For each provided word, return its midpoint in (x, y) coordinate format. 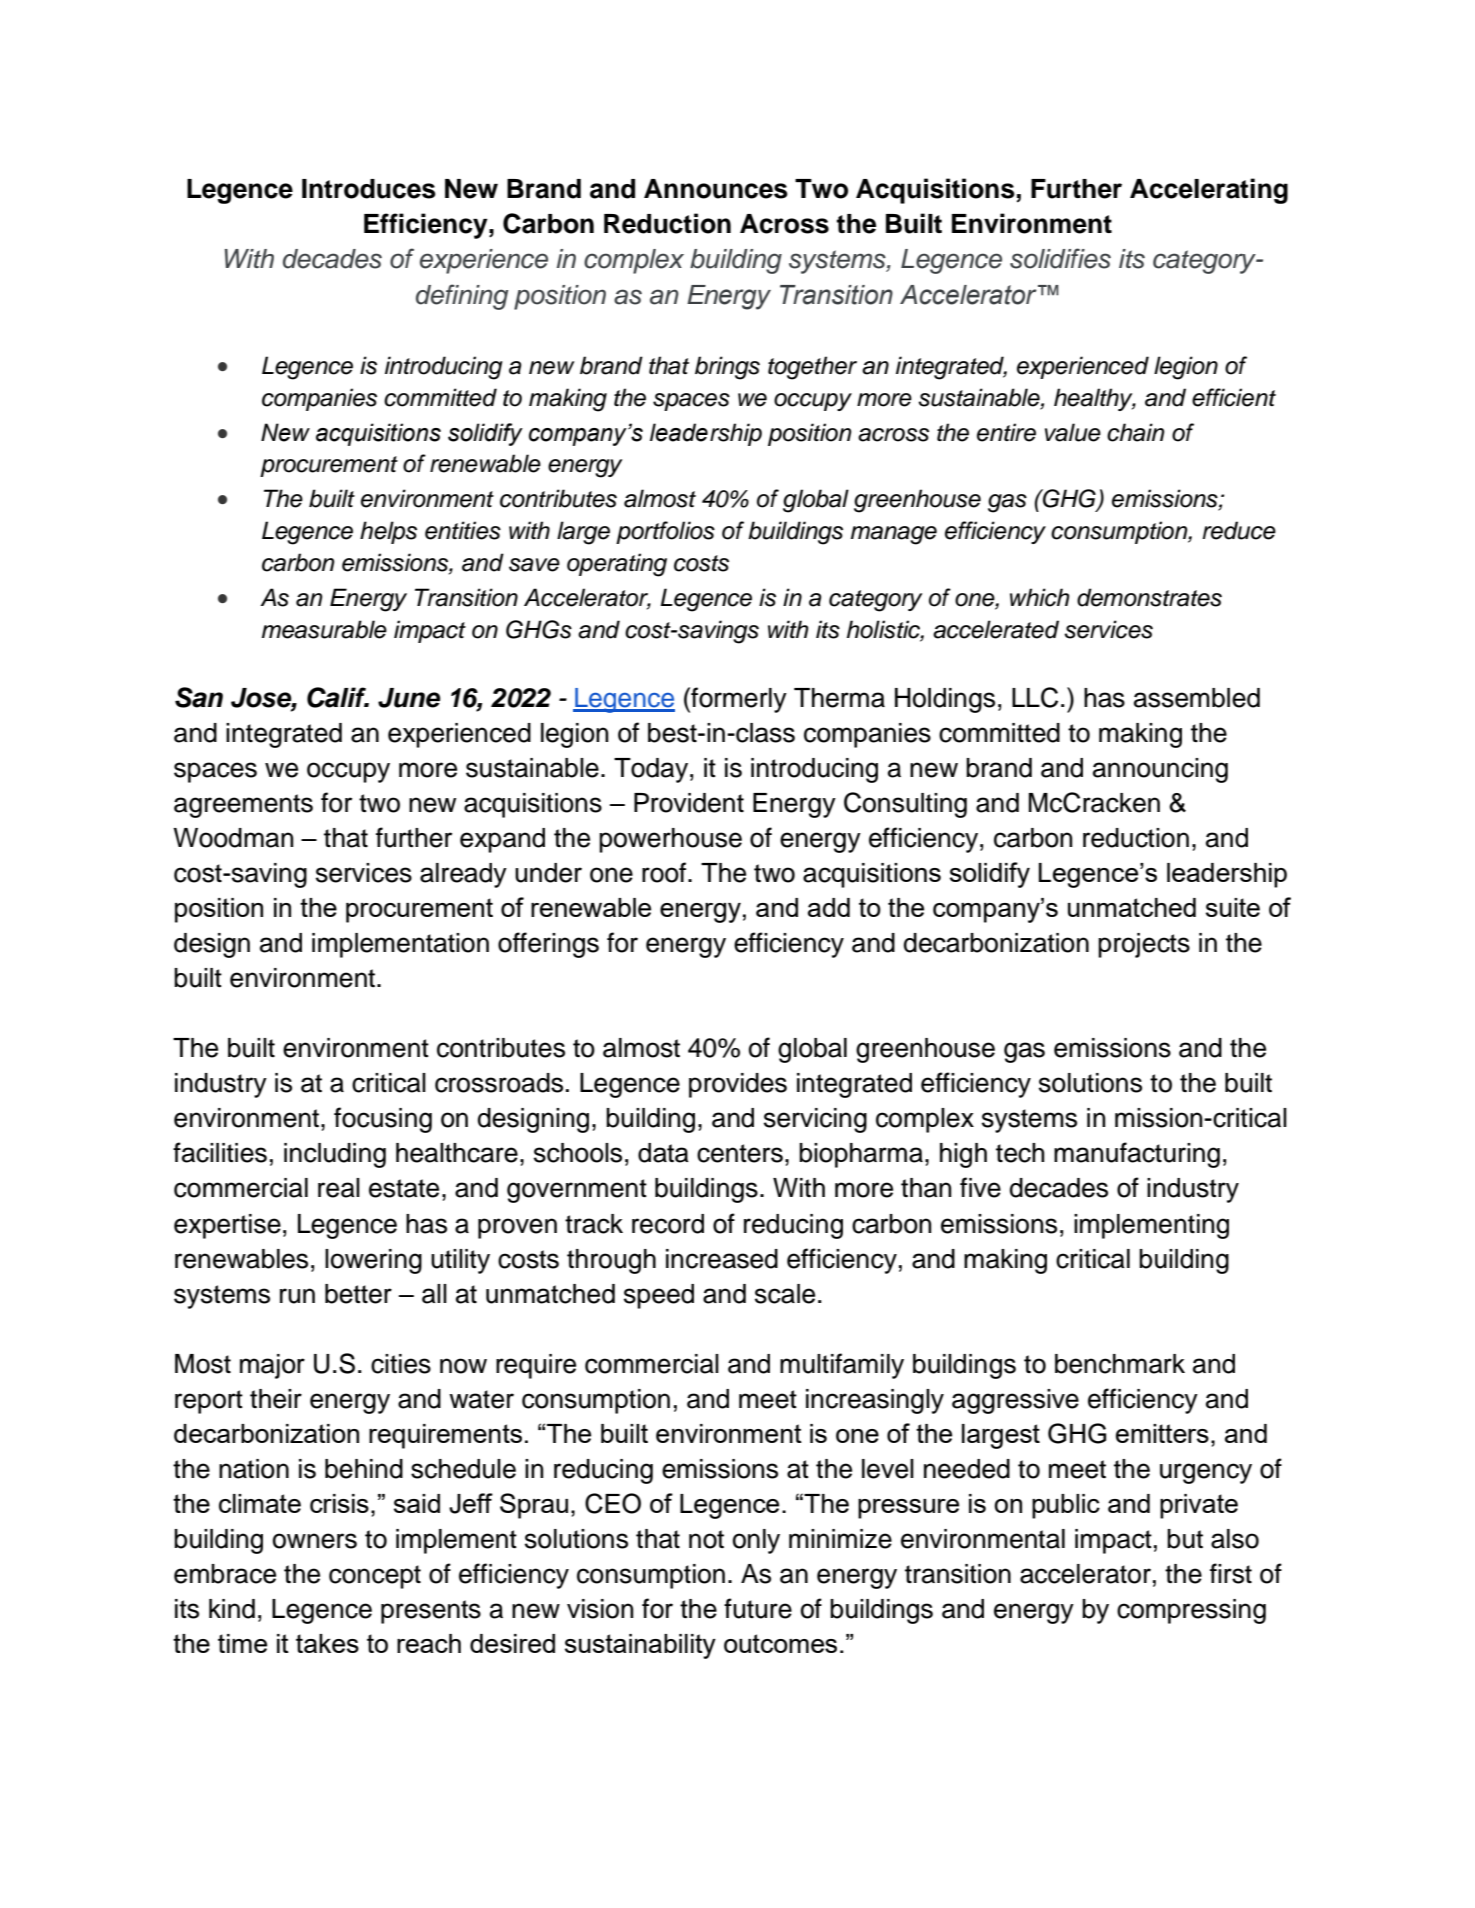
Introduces (369, 189)
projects (1144, 945)
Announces (716, 189)
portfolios (665, 532)
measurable (324, 629)
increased (722, 1259)
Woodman (233, 838)
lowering (373, 1261)
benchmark (1120, 1364)
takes (327, 1643)
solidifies (1060, 258)
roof (665, 872)
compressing (1191, 1611)
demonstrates (1149, 597)
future (758, 1608)
